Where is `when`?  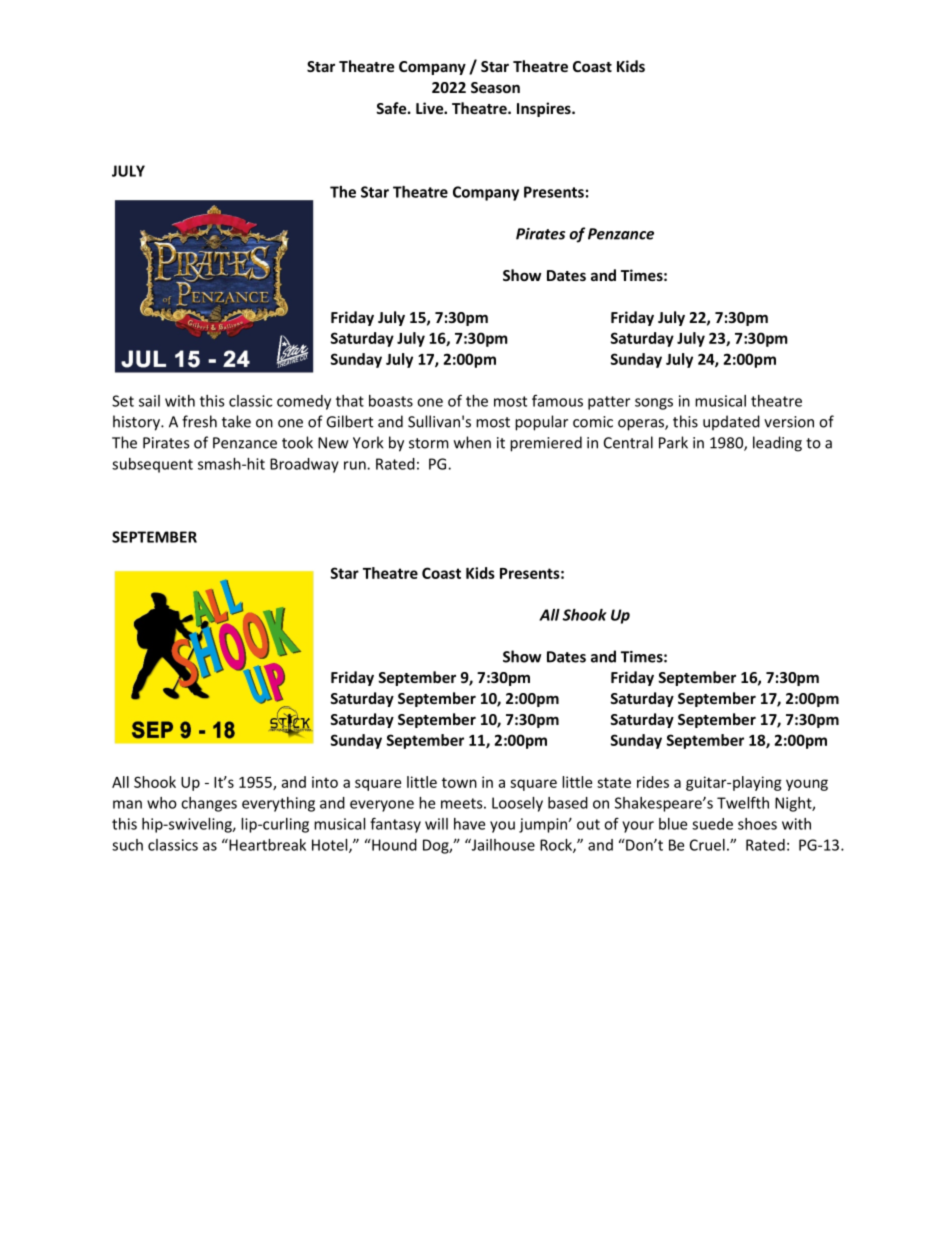
when is located at coordinates (472, 442).
